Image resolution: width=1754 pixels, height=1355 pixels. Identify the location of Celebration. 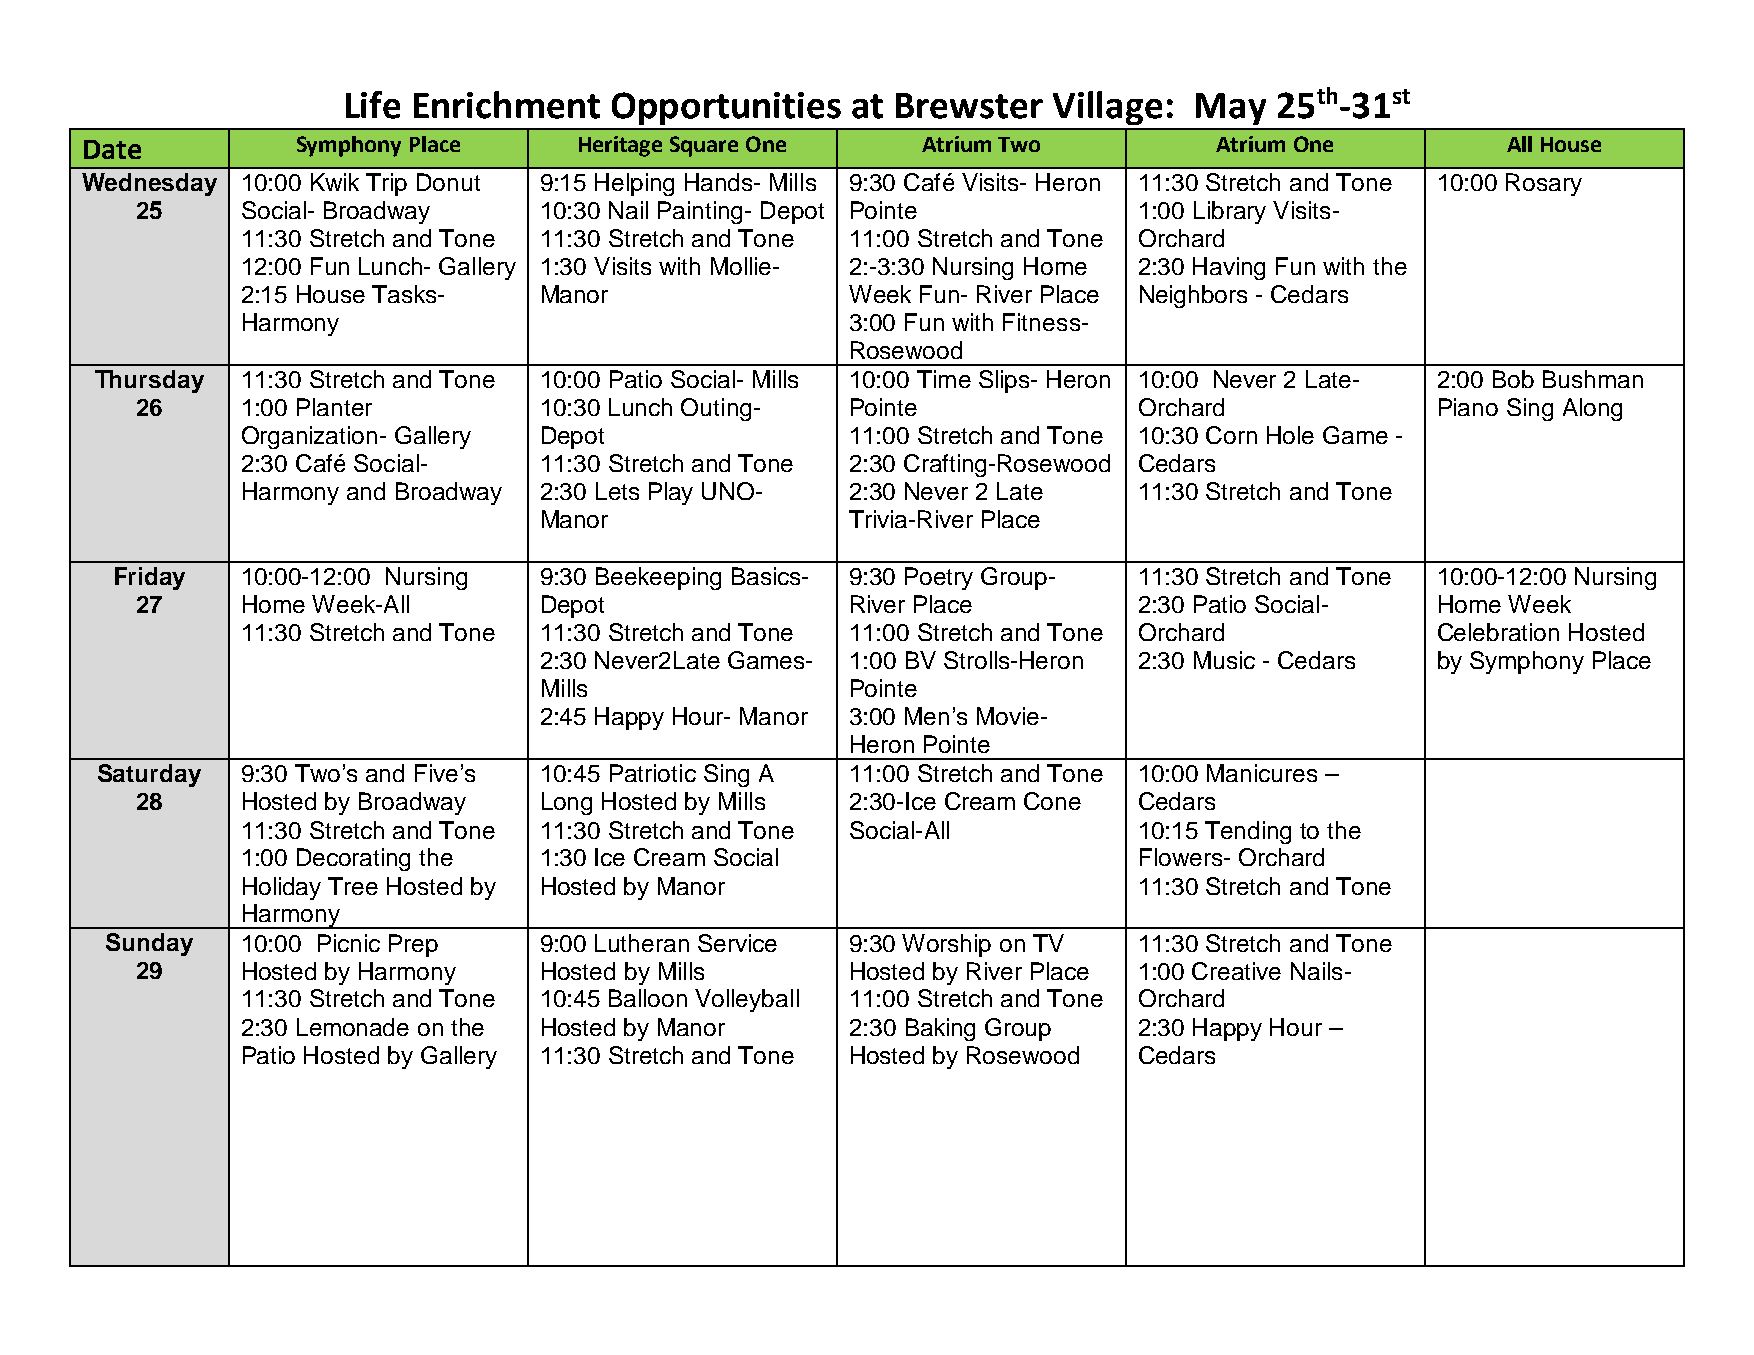
(1498, 632).
